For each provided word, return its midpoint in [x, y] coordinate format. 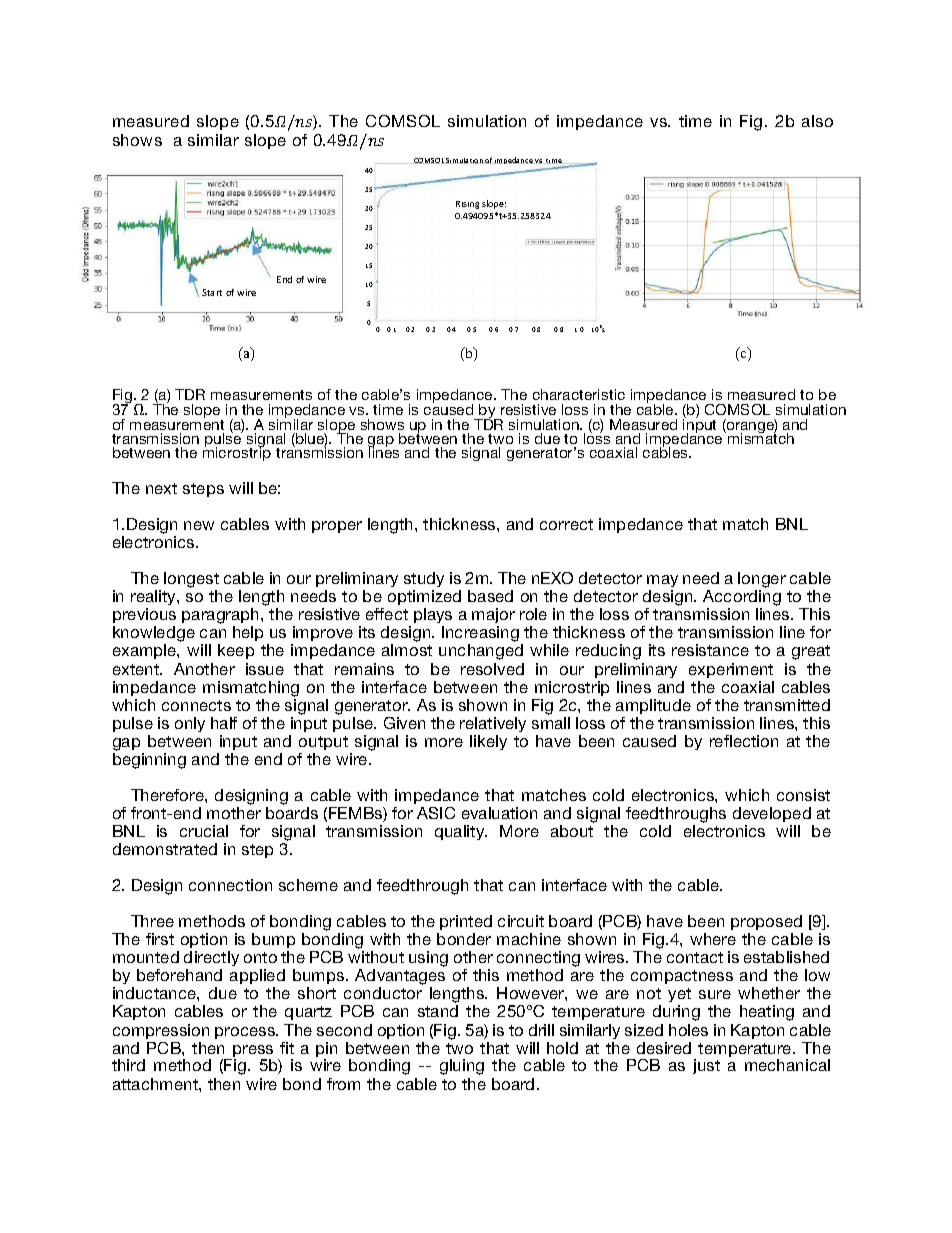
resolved [492, 669]
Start [212, 292]
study [424, 581]
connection [230, 885]
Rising [467, 205]
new [199, 525]
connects [196, 705]
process [246, 1033]
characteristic [579, 394]
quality [461, 832]
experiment [731, 670]
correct [566, 524]
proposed [767, 924]
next [161, 488]
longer [762, 581]
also [817, 121]
